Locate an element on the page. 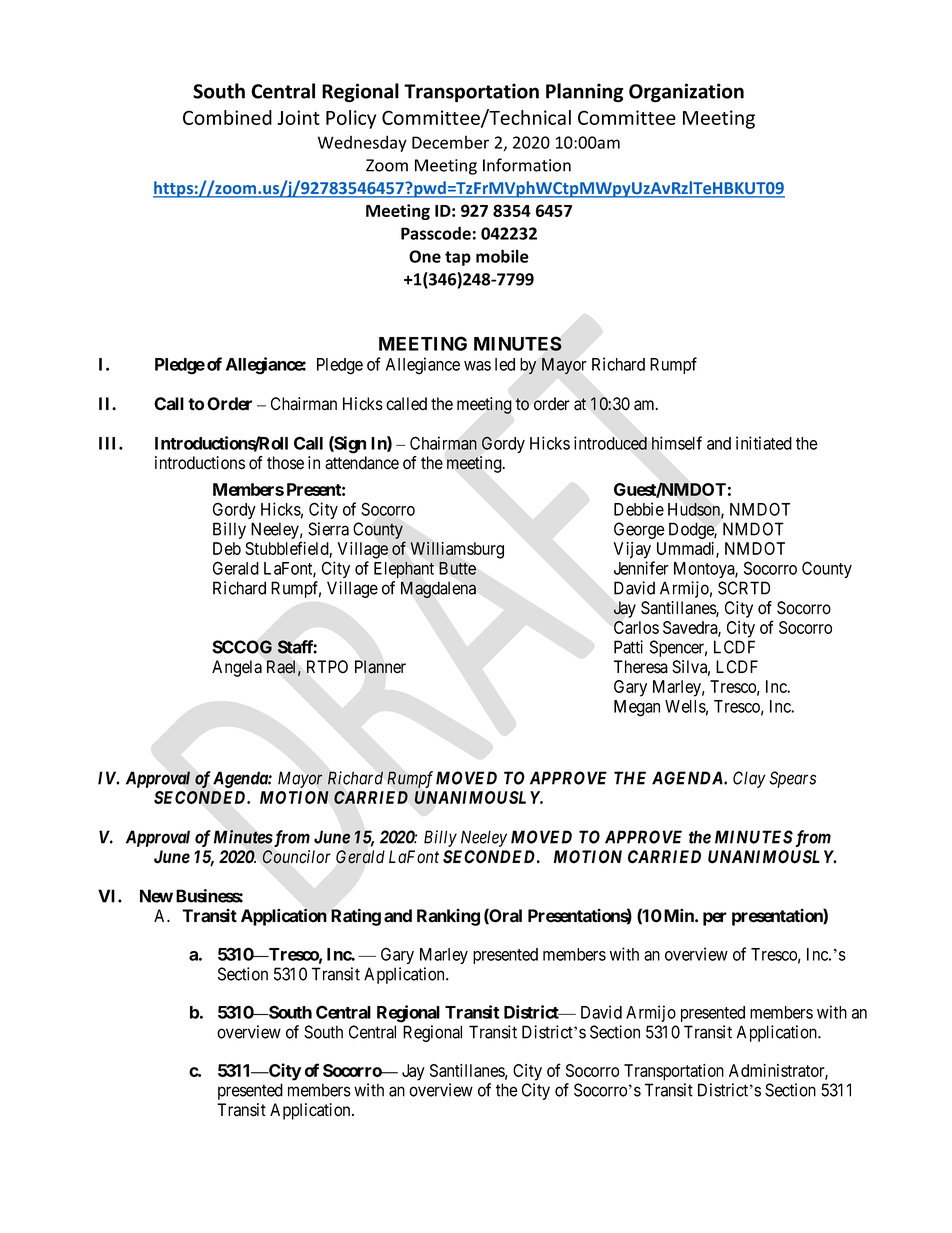  Planner is located at coordinates (380, 667).
